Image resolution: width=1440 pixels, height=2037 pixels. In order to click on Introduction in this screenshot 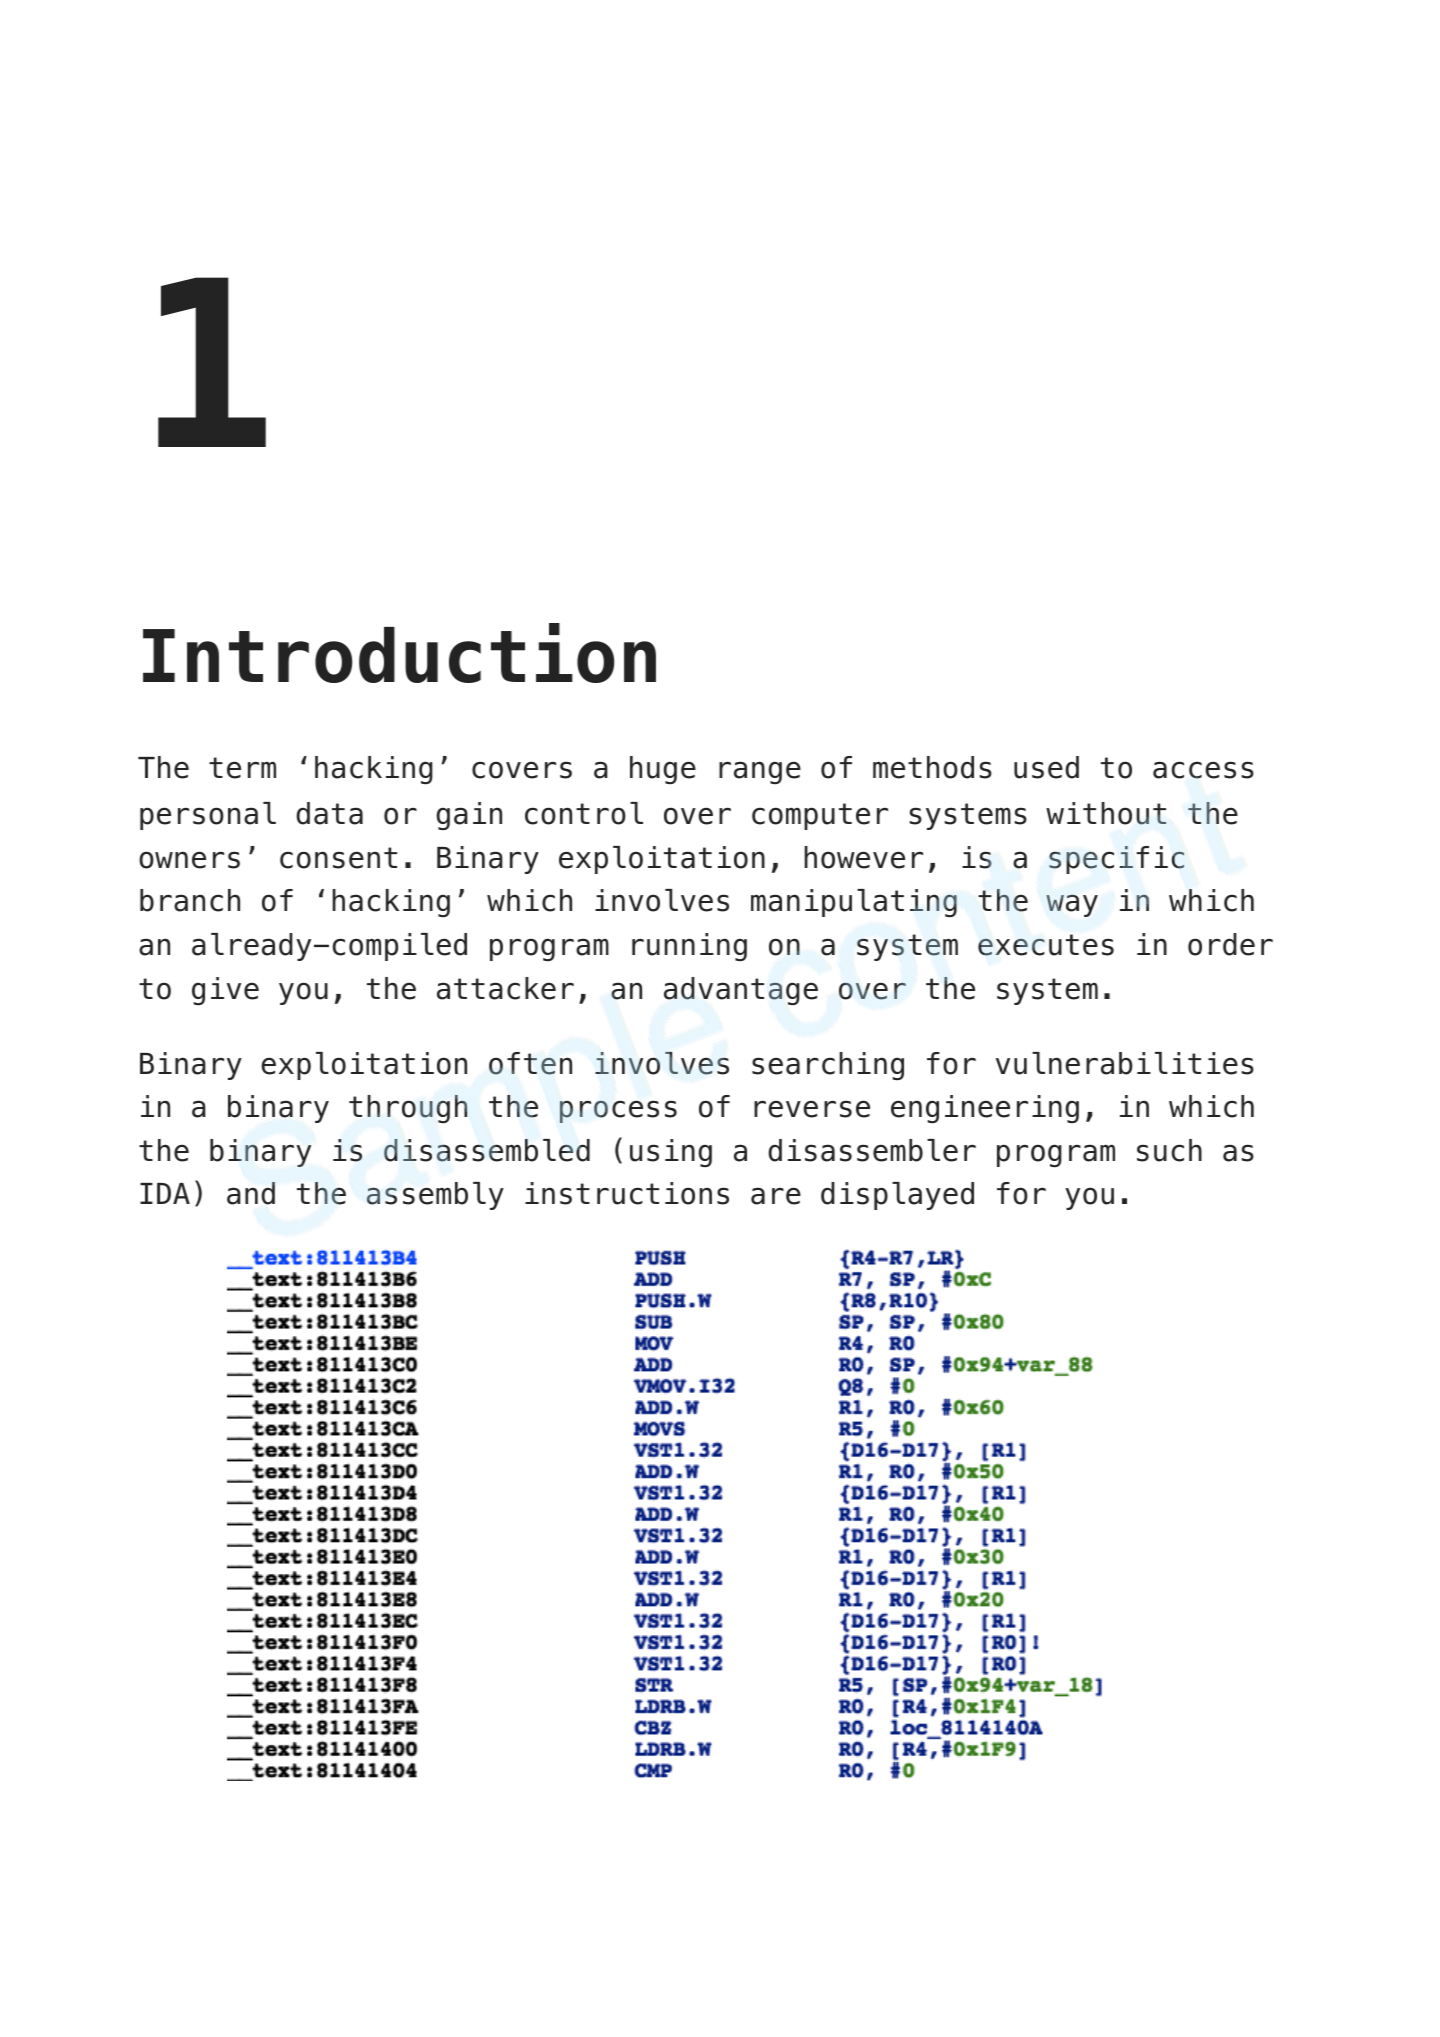, I will do `click(399, 653)`.
